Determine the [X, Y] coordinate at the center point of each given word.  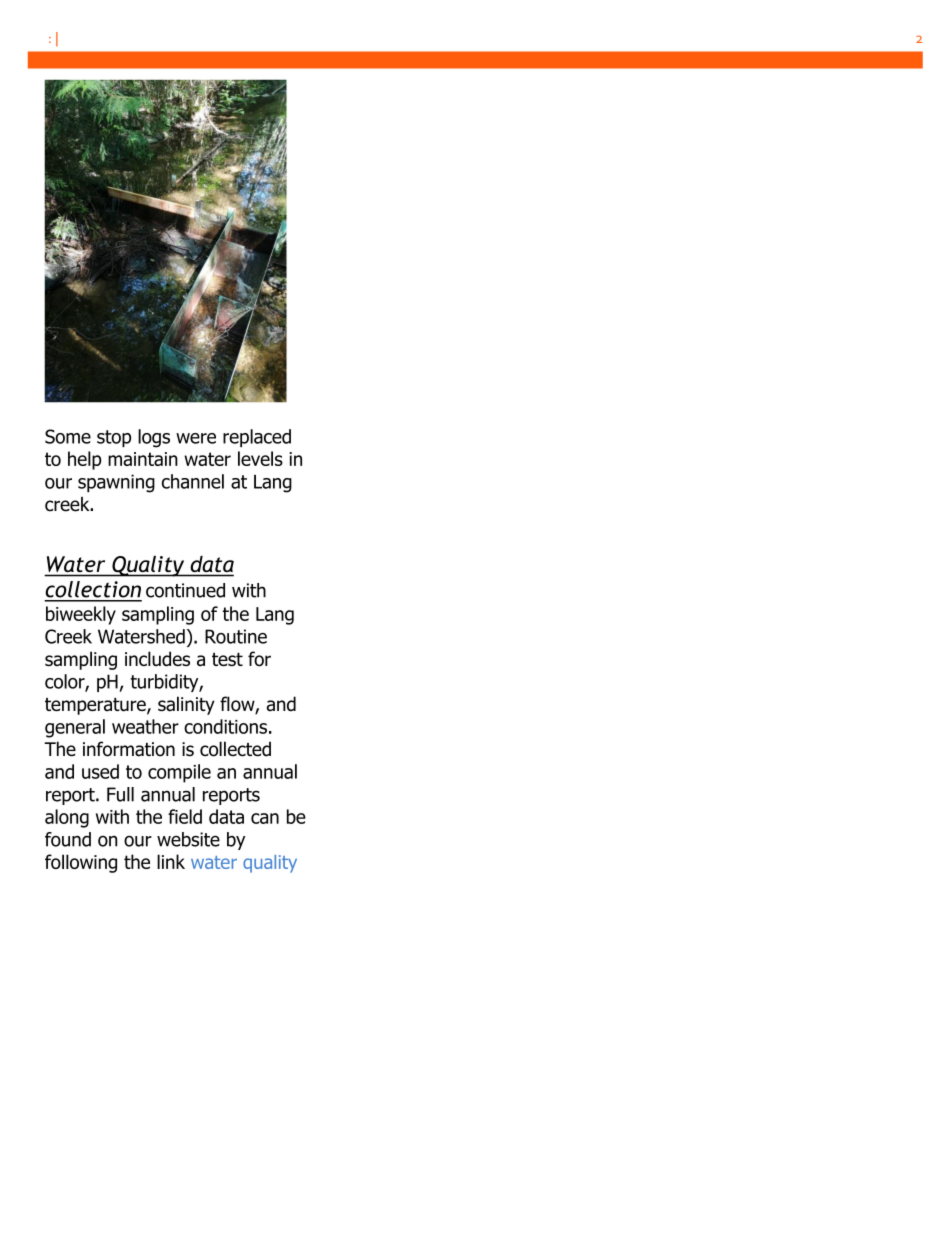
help [85, 460]
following [81, 863]
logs [154, 438]
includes [157, 659]
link [171, 861]
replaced [257, 438]
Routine [236, 636]
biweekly [81, 615]
